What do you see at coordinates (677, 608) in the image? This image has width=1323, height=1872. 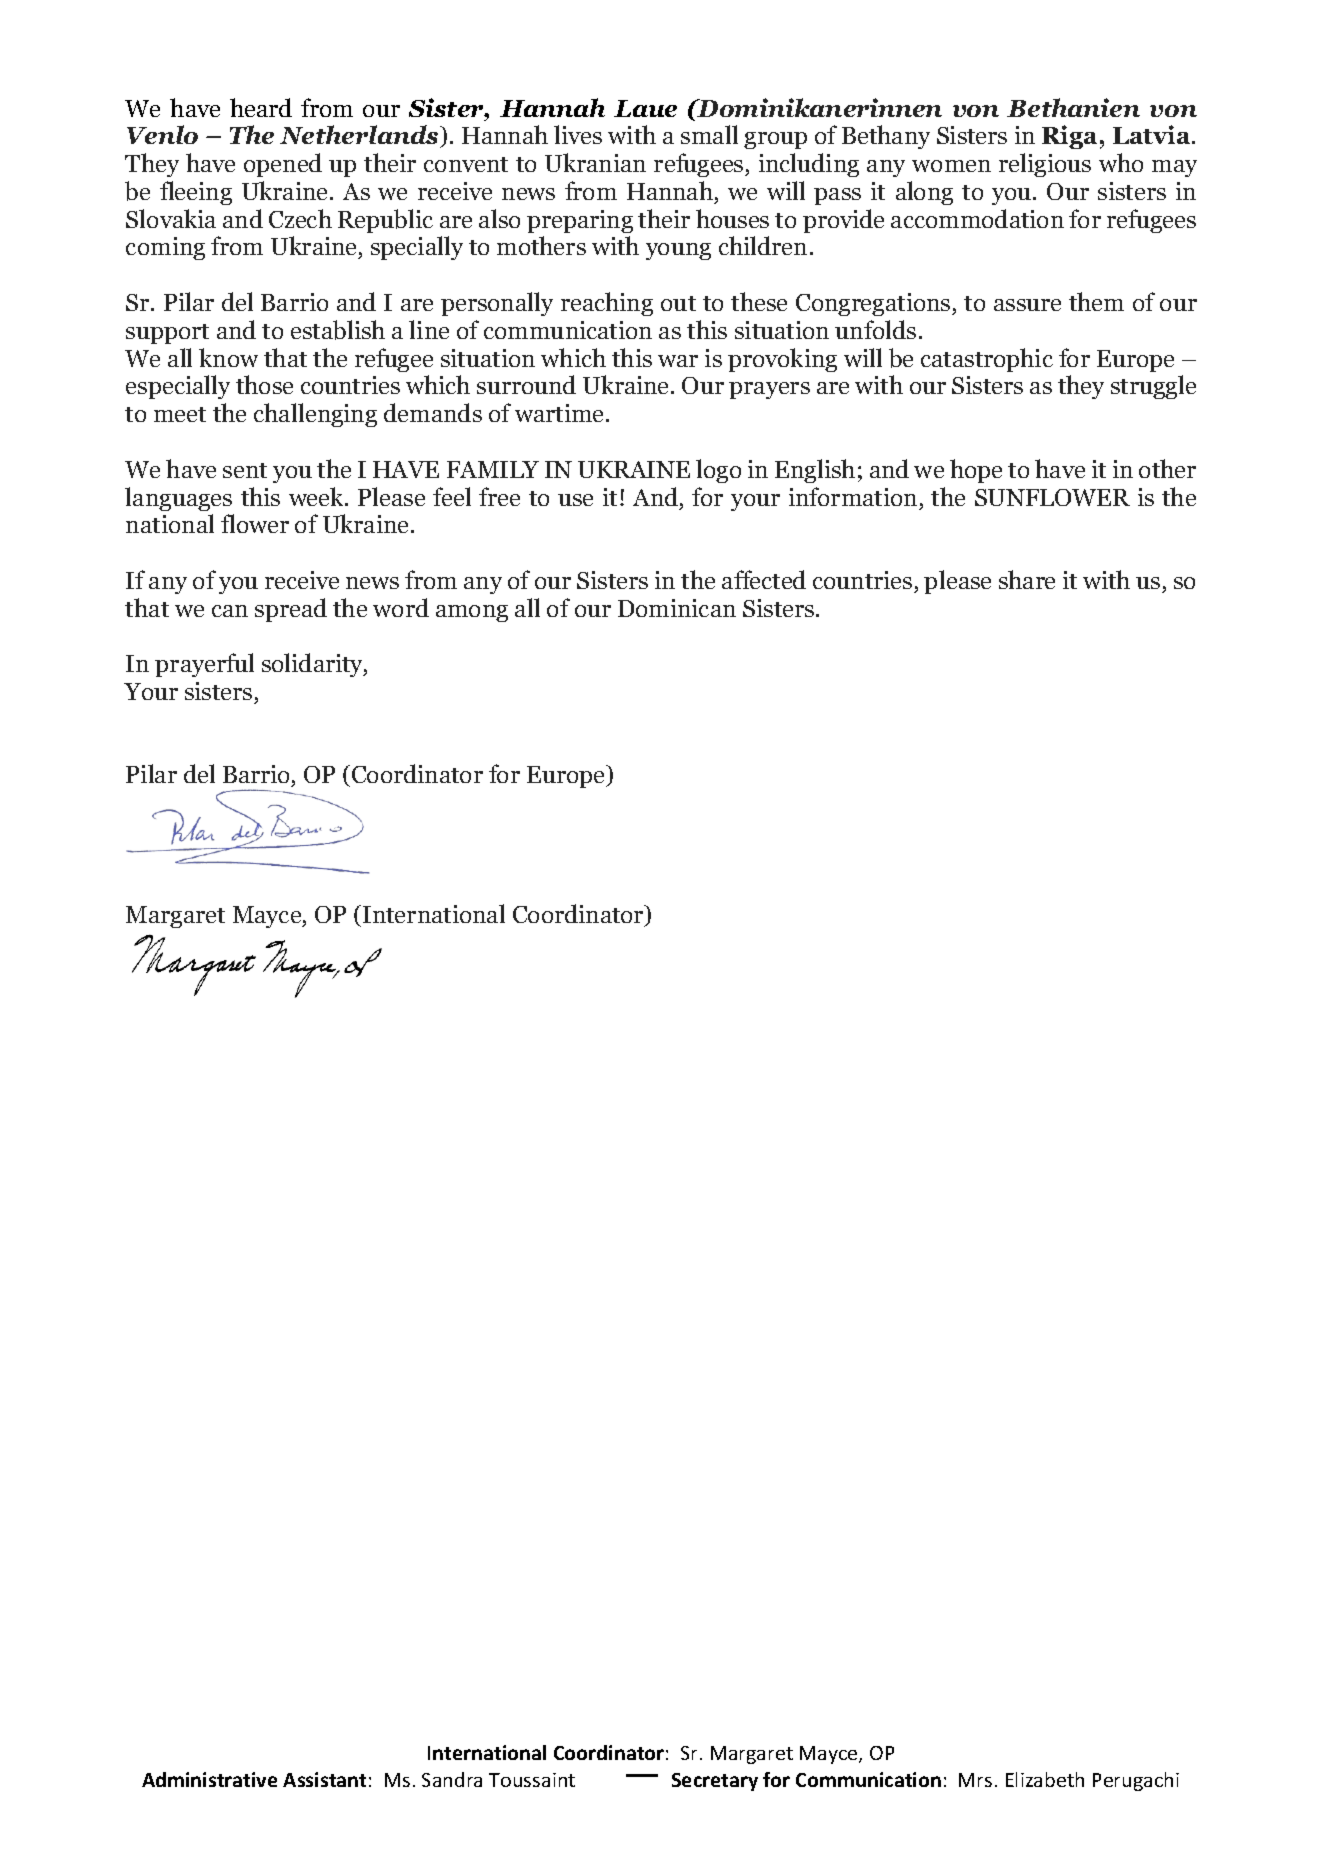 I see `Dominican` at bounding box center [677, 608].
